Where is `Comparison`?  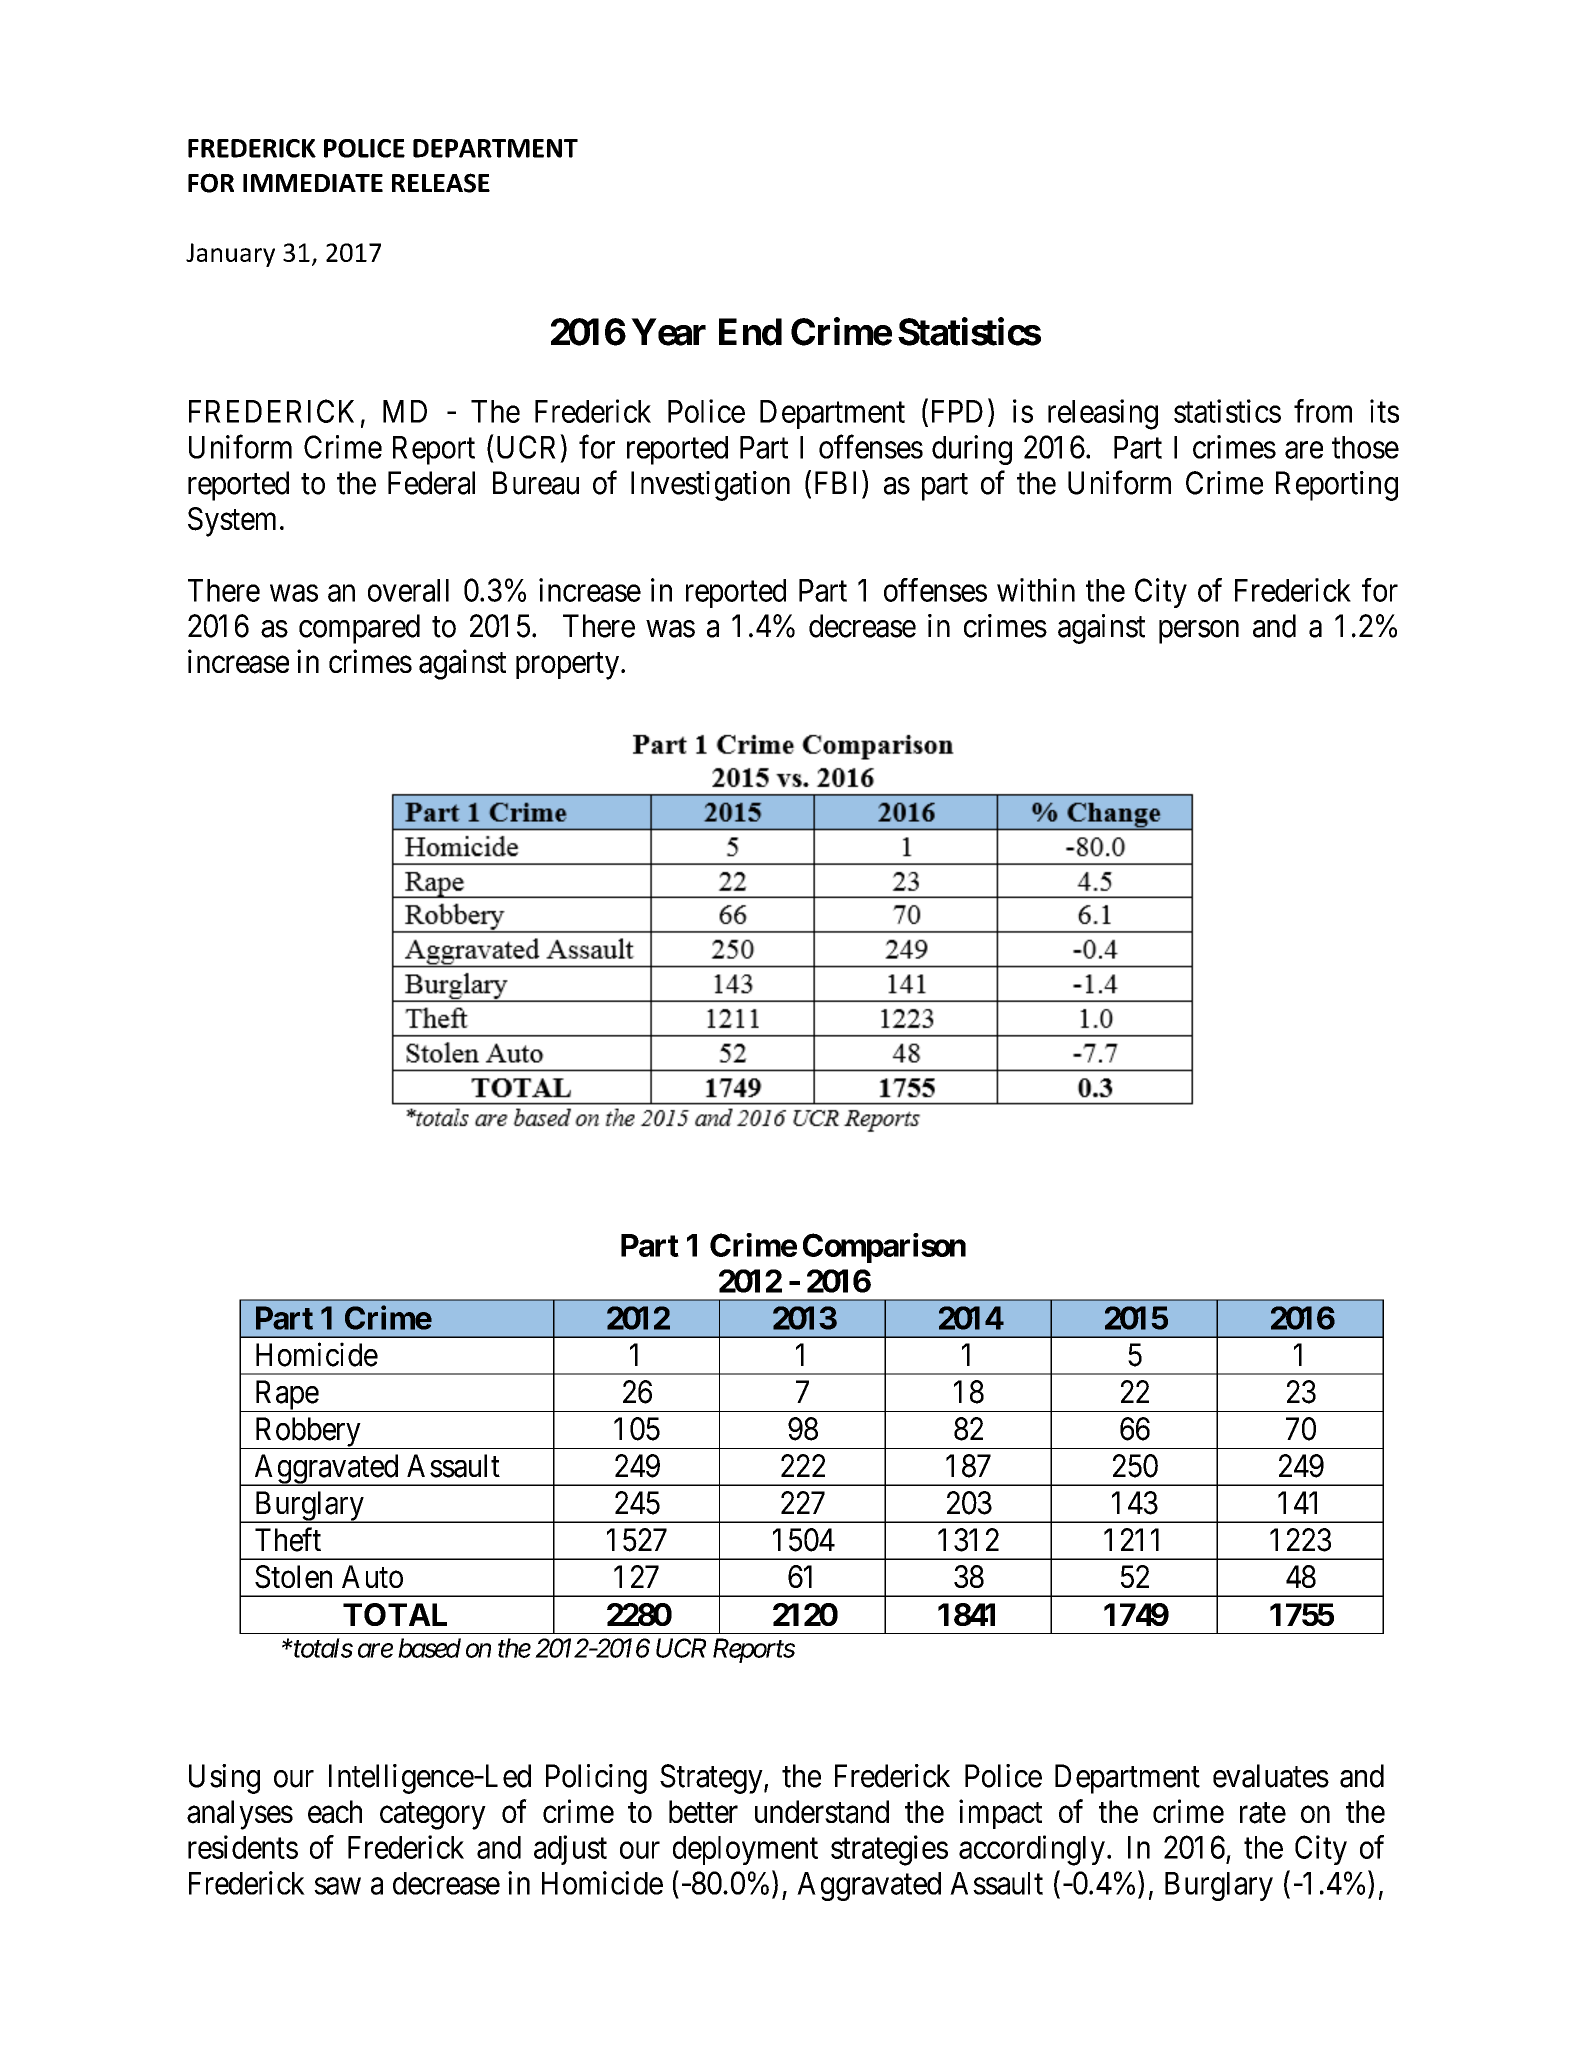
Comparison is located at coordinates (884, 1248).
